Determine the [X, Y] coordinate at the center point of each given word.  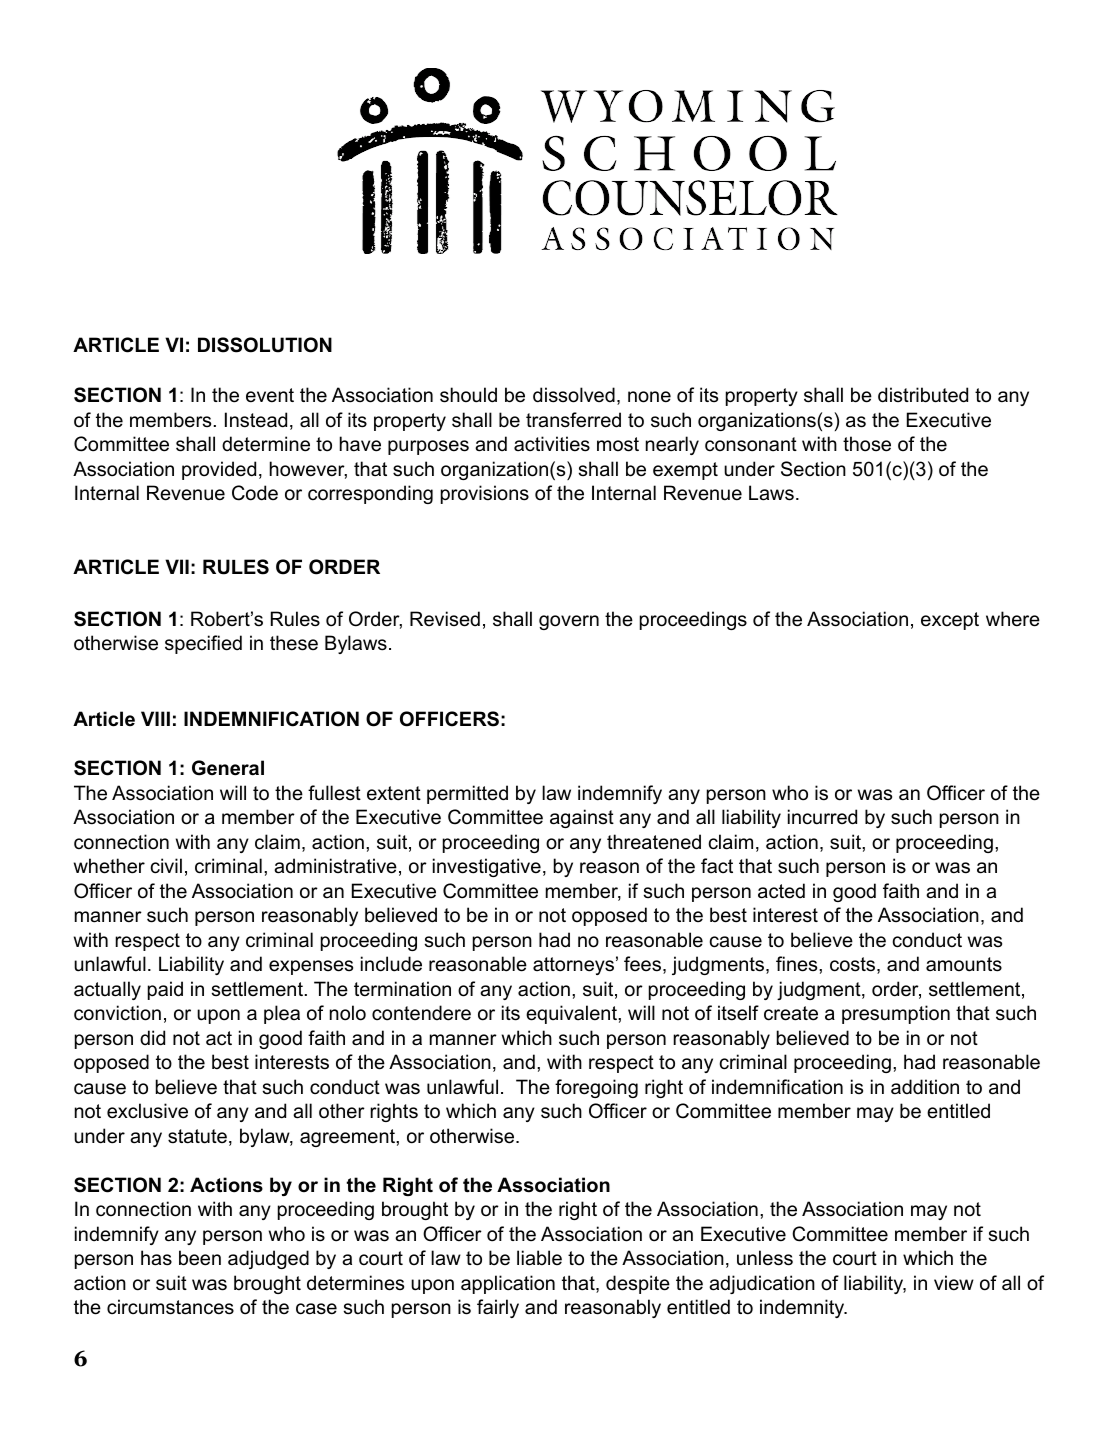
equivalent [572, 1014]
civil [166, 866]
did [152, 1038]
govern [569, 622]
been [200, 1258]
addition [925, 1087]
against [582, 818]
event [270, 395]
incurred [822, 817]
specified [203, 644]
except [950, 621]
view [954, 1283]
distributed [923, 395]
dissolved [574, 395]
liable [539, 1258]
